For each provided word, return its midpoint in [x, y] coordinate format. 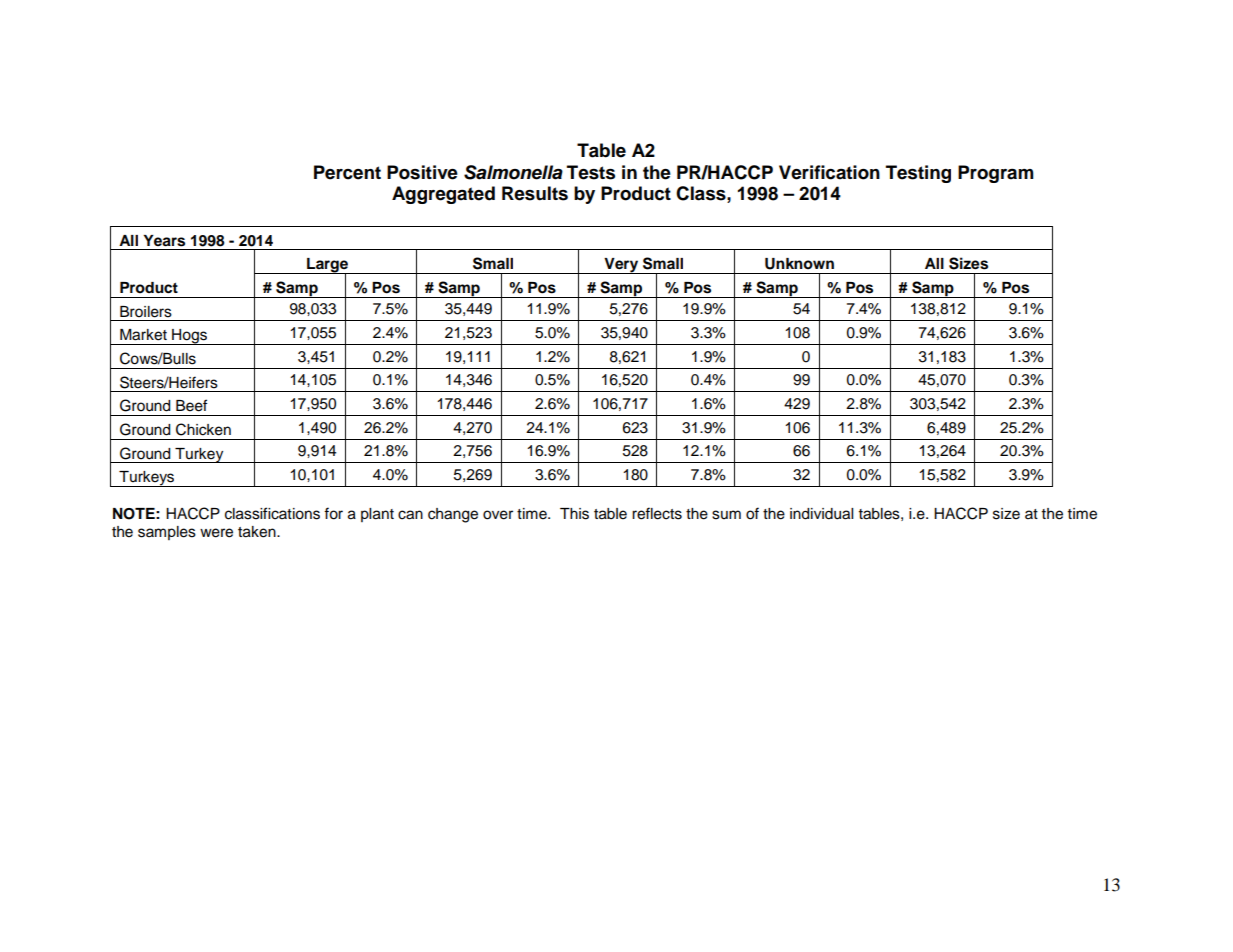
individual [821, 514]
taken [258, 532]
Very [621, 266]
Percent [347, 172]
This [574, 514]
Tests [591, 172]
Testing [918, 174]
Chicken [203, 429]
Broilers [146, 312]
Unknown [799, 264]
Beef [191, 405]
